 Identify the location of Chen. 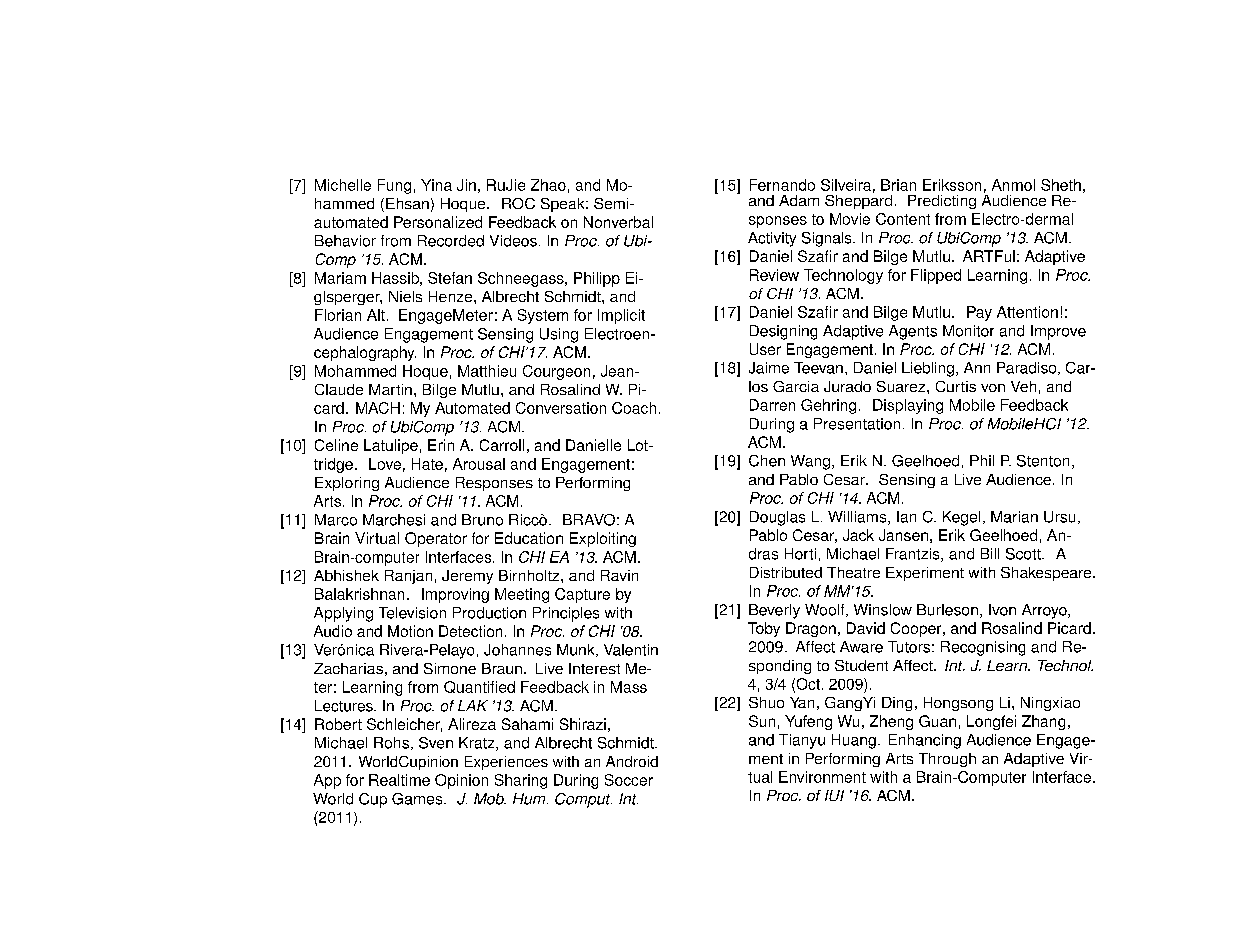
(767, 461).
